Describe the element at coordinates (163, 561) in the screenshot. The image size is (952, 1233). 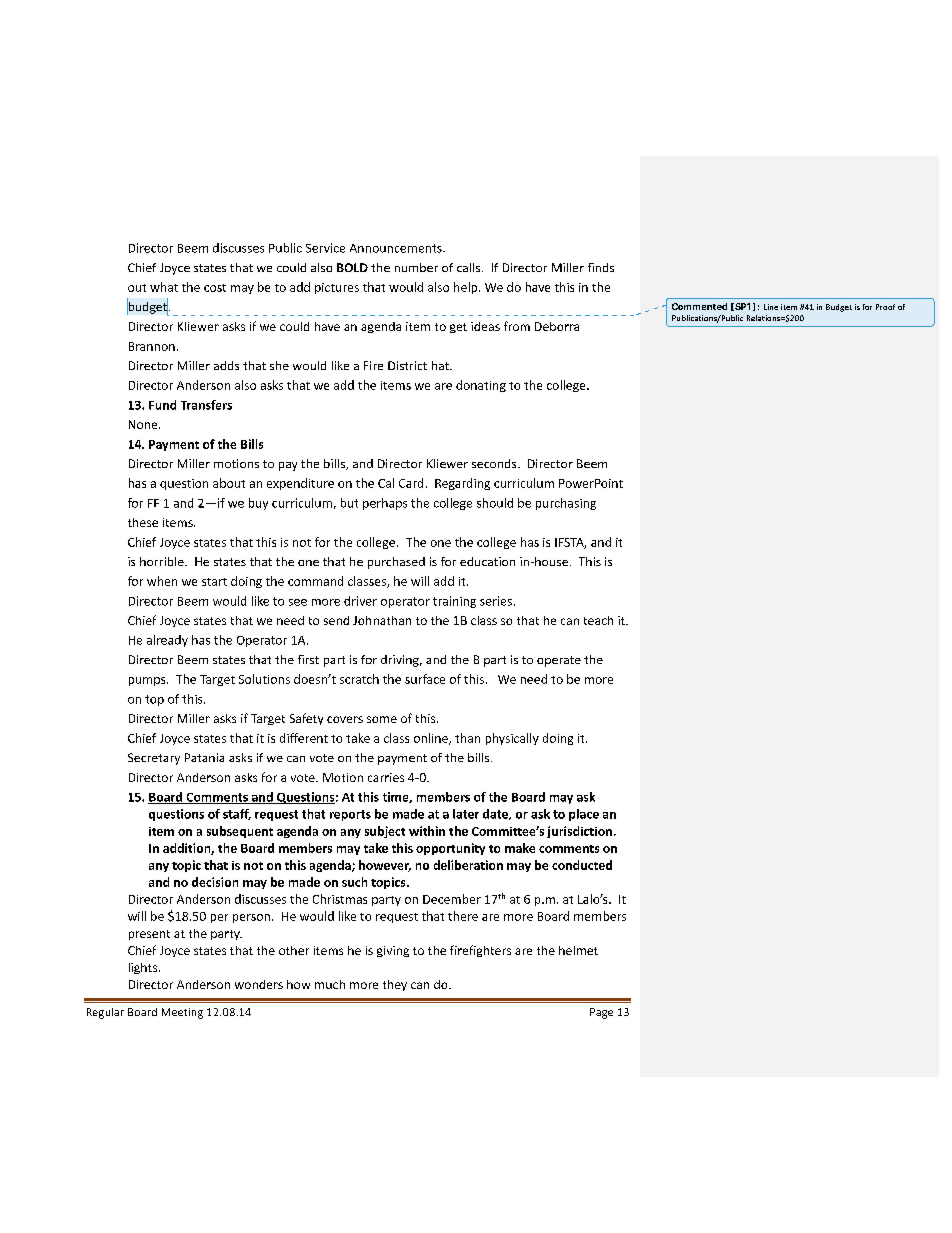
I see `horrible` at that location.
